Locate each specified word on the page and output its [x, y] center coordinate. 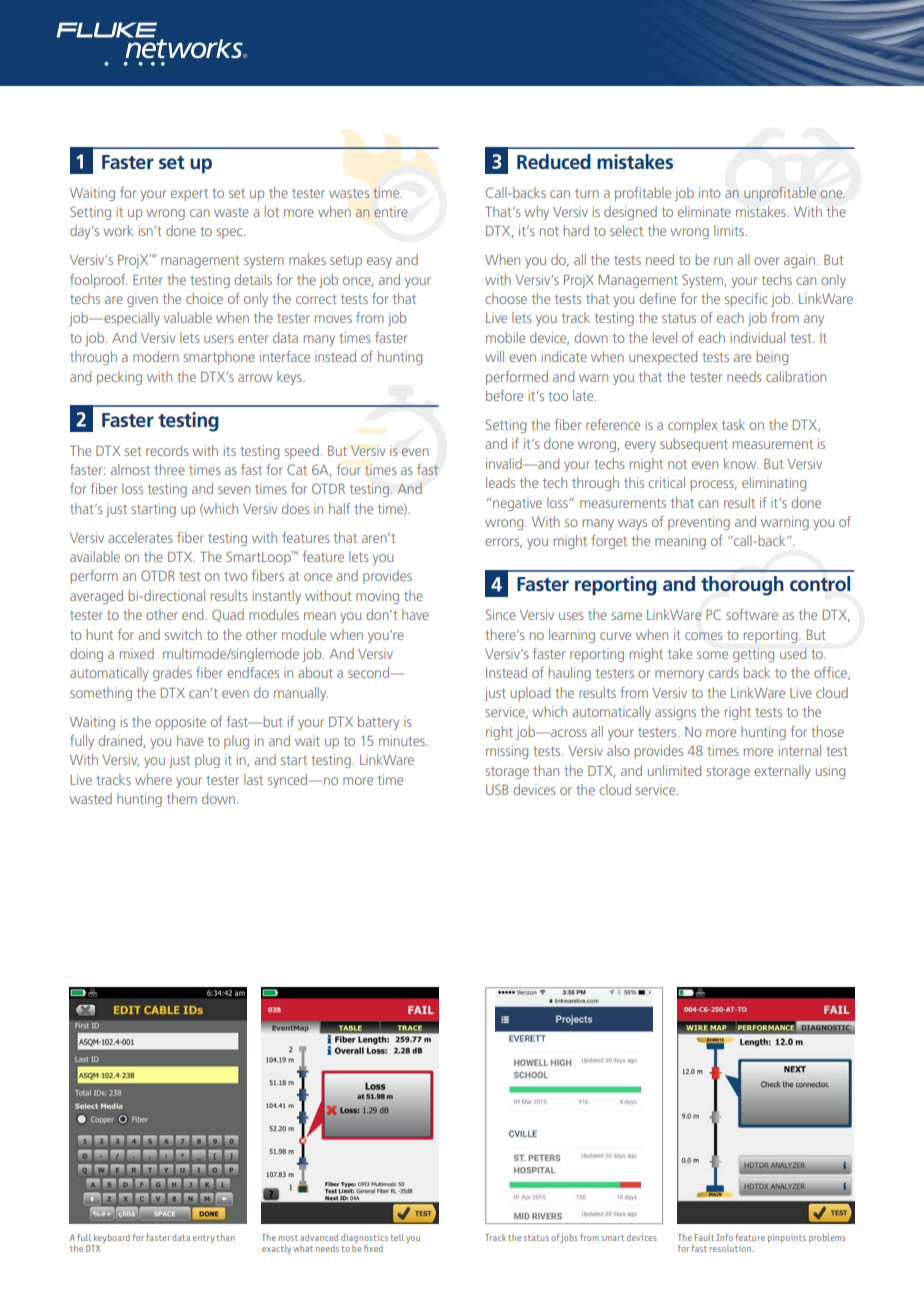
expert [189, 195]
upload [530, 694]
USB [497, 789]
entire [391, 211]
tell [397, 1237]
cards [723, 672]
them [182, 798]
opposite [180, 723]
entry [204, 1239]
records [167, 450]
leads [500, 482]
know [741, 463]
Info [725, 1237]
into [710, 192]
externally [782, 772]
